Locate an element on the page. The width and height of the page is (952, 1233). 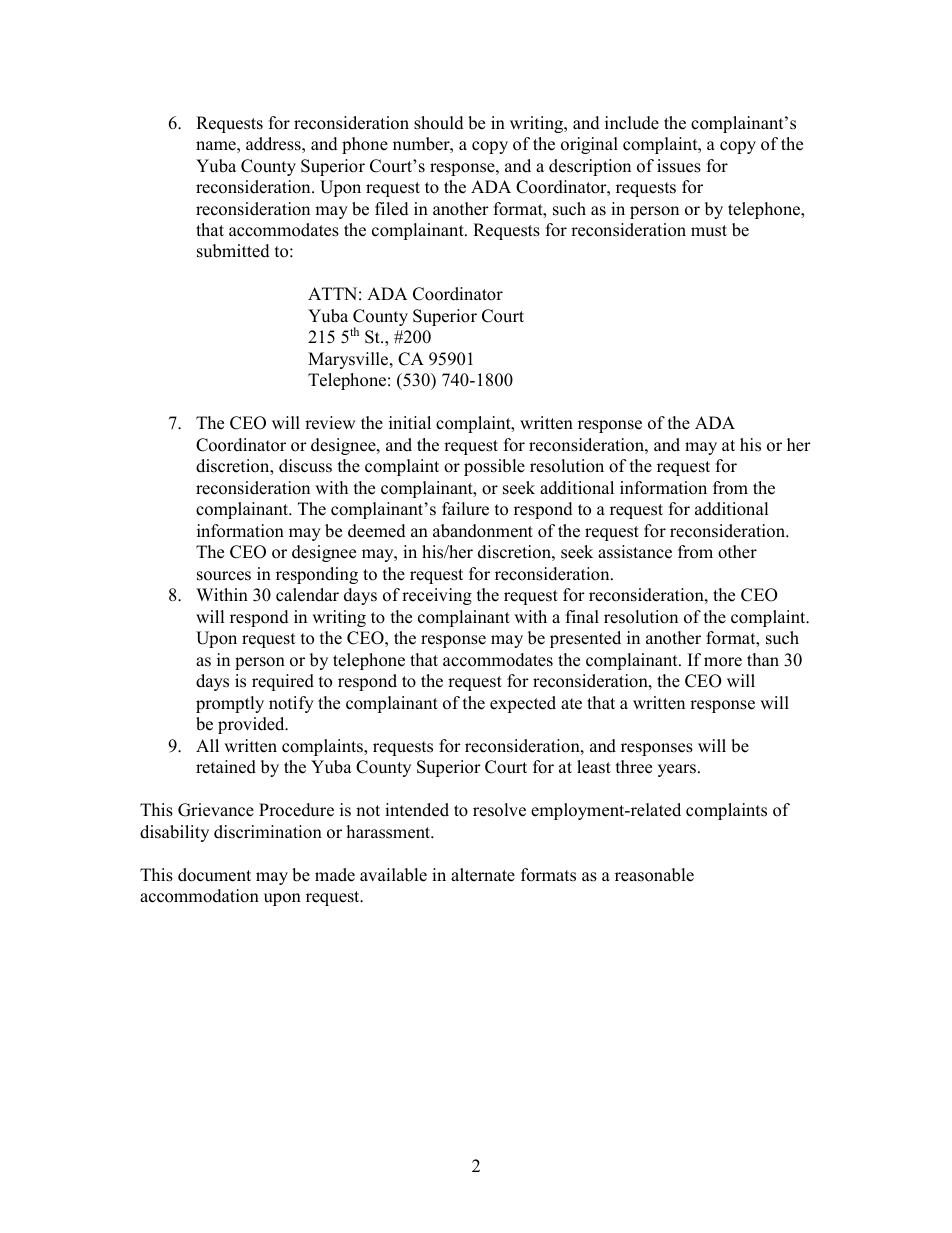
submitted is located at coordinates (233, 251).
